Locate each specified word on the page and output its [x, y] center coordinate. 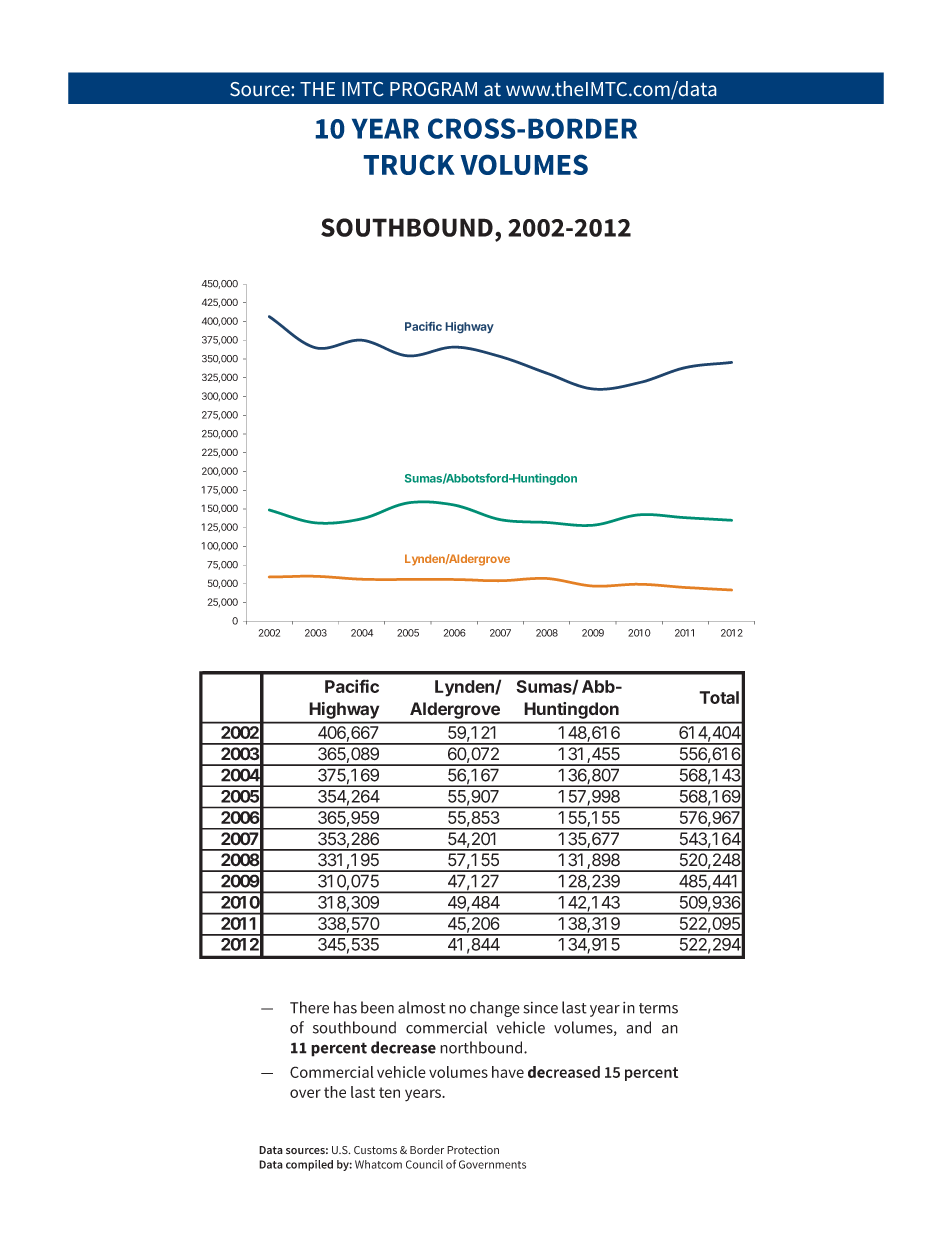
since [540, 1008]
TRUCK [409, 164]
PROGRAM [433, 89]
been [377, 1007]
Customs [375, 1150]
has [345, 1007]
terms [658, 1008]
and [638, 1027]
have [508, 1072]
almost [422, 1007]
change [495, 1009]
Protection [473, 1150]
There [309, 1007]
